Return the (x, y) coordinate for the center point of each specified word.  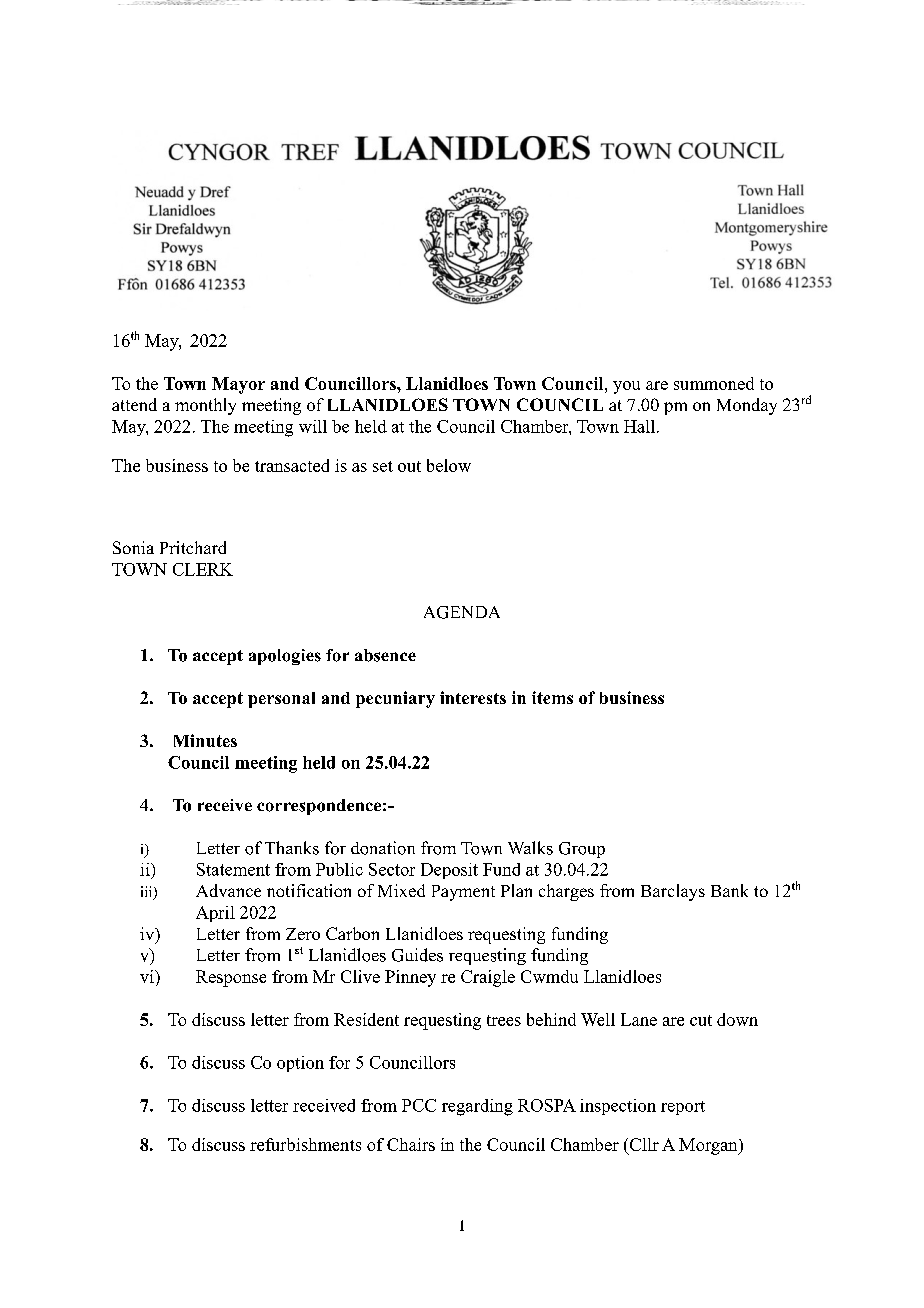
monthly (205, 406)
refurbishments (305, 1144)
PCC (419, 1105)
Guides (417, 955)
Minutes (205, 740)
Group (582, 850)
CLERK (203, 569)
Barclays (673, 892)
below (449, 465)
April (215, 914)
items (552, 697)
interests (473, 697)
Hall (641, 426)
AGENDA (462, 612)
